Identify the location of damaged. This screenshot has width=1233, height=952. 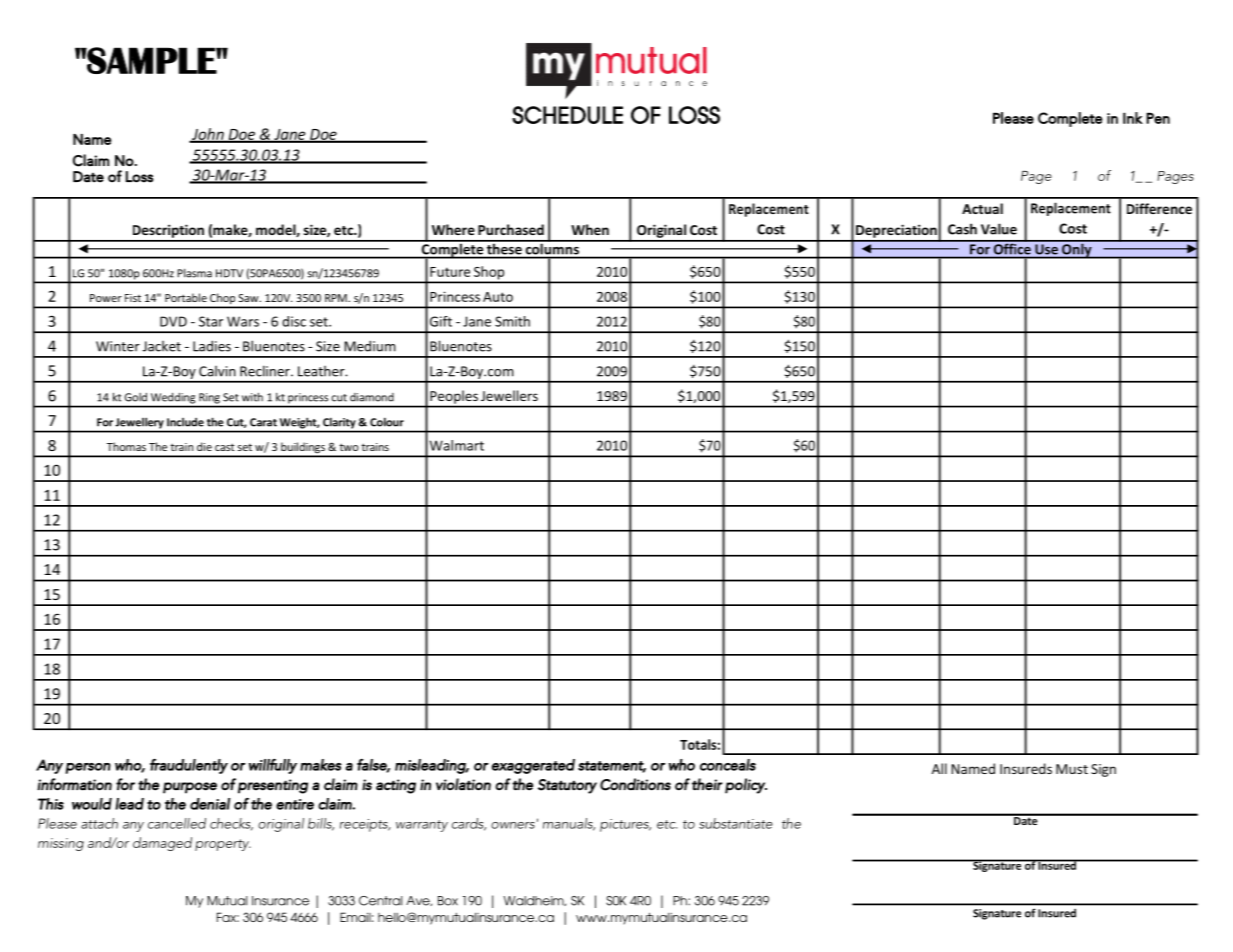
(162, 844).
